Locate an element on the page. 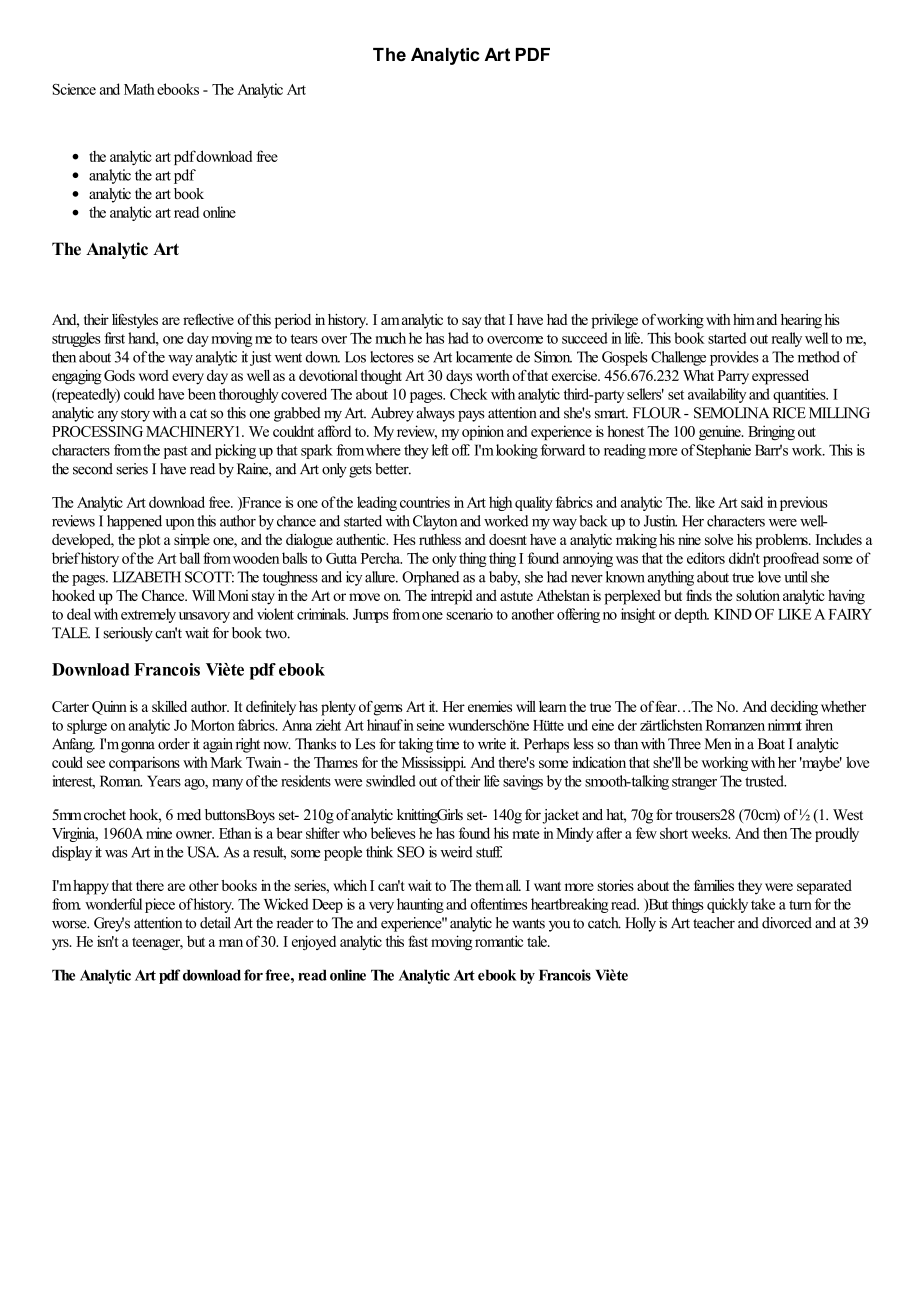 The height and width of the document is (1308, 924). Boat is located at coordinates (771, 744).
